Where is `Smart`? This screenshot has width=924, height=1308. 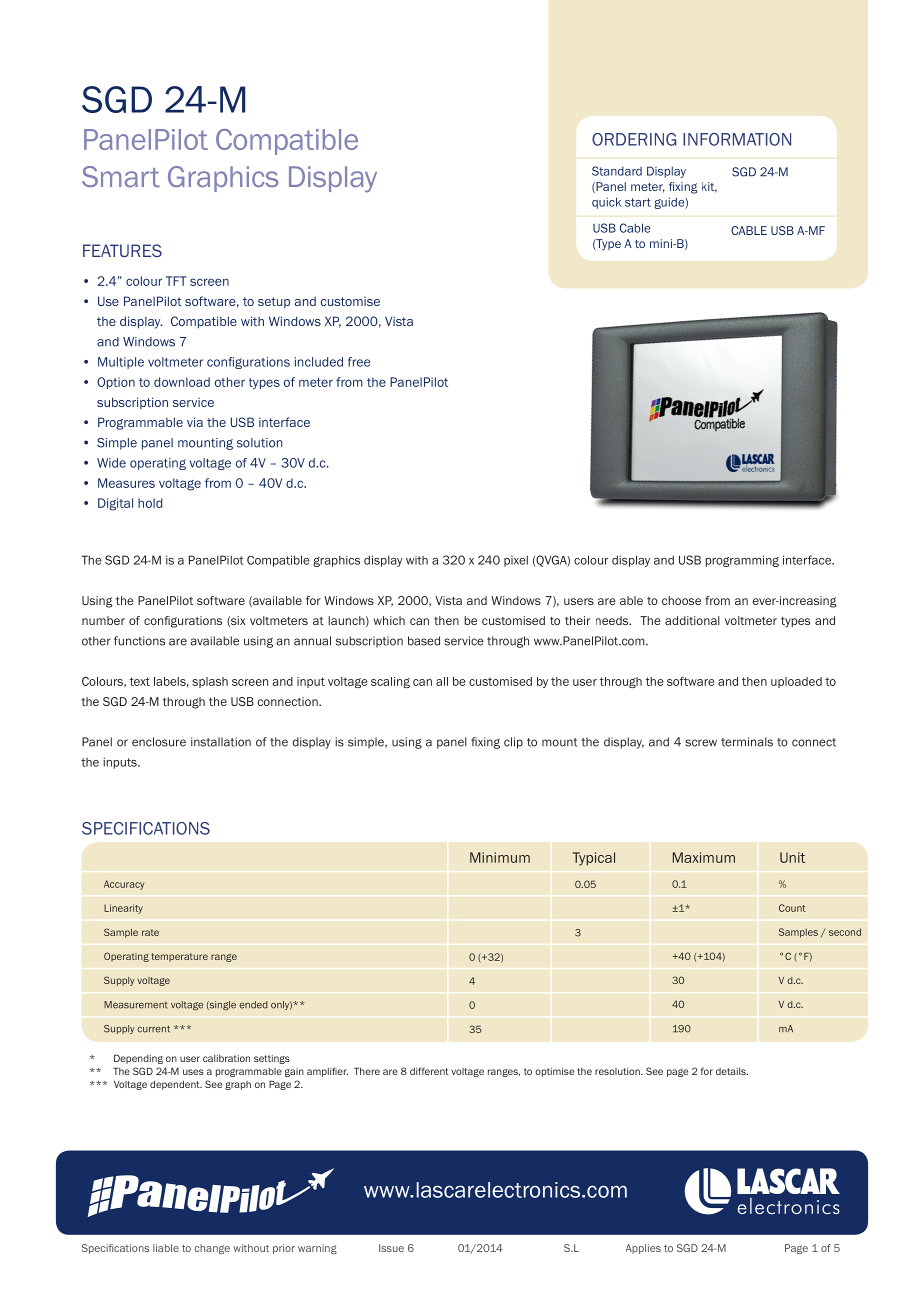 Smart is located at coordinates (121, 176).
